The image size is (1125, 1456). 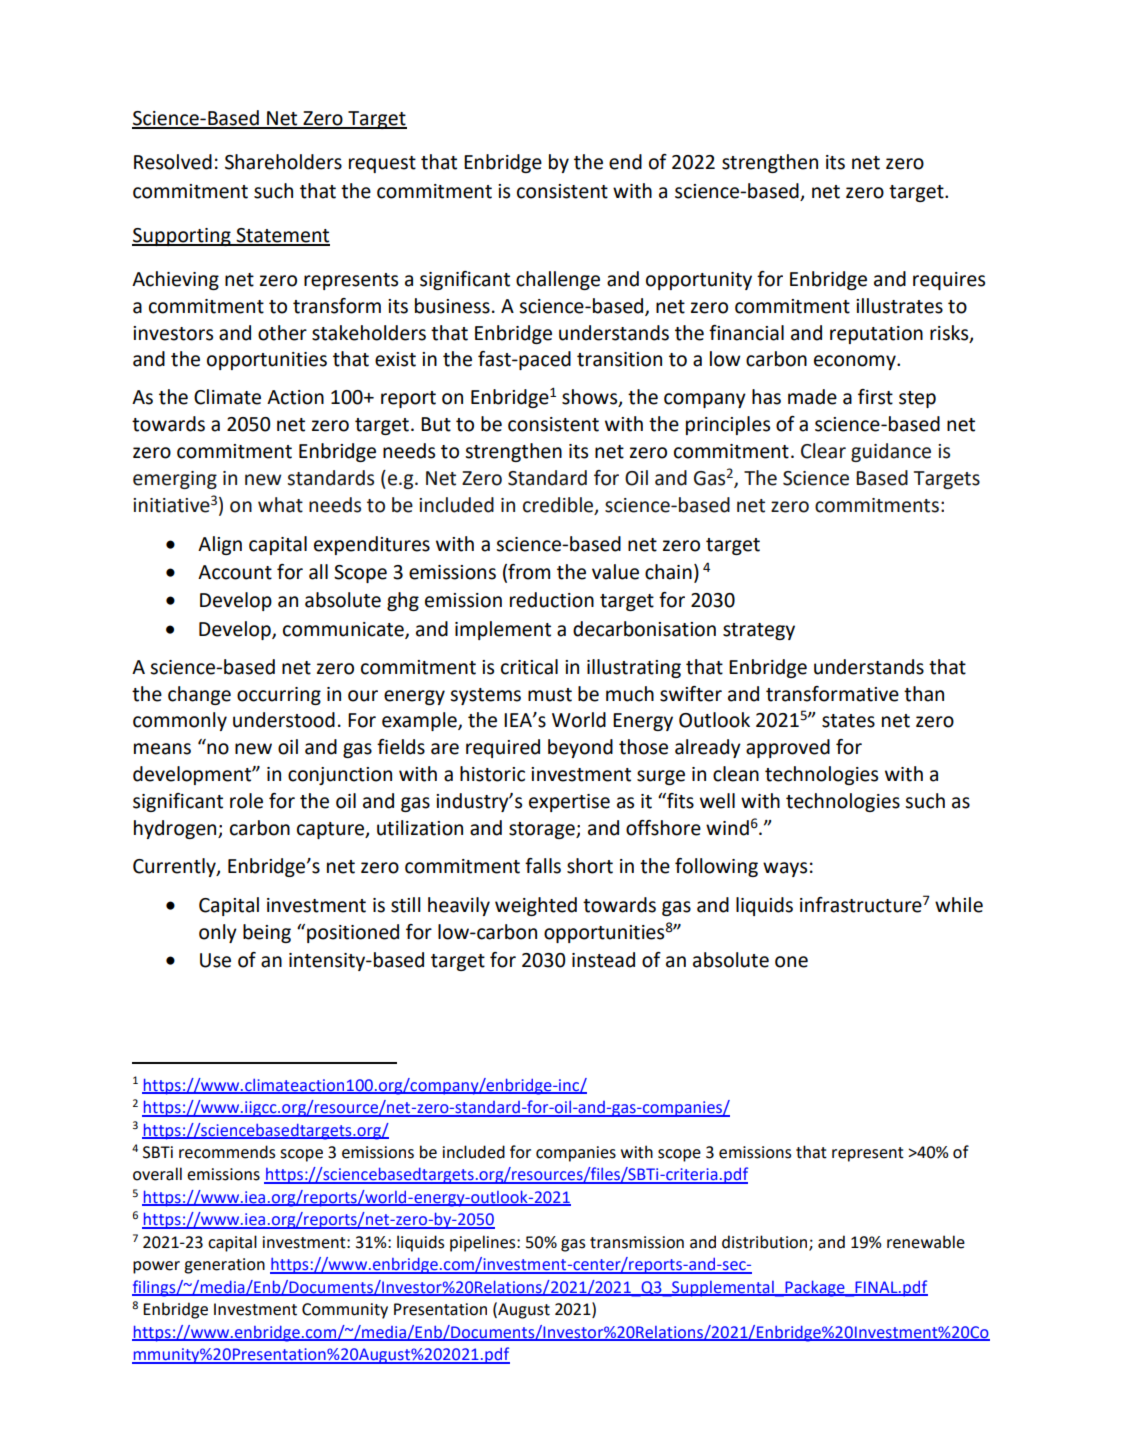 I want to click on generation, so click(x=224, y=1266).
